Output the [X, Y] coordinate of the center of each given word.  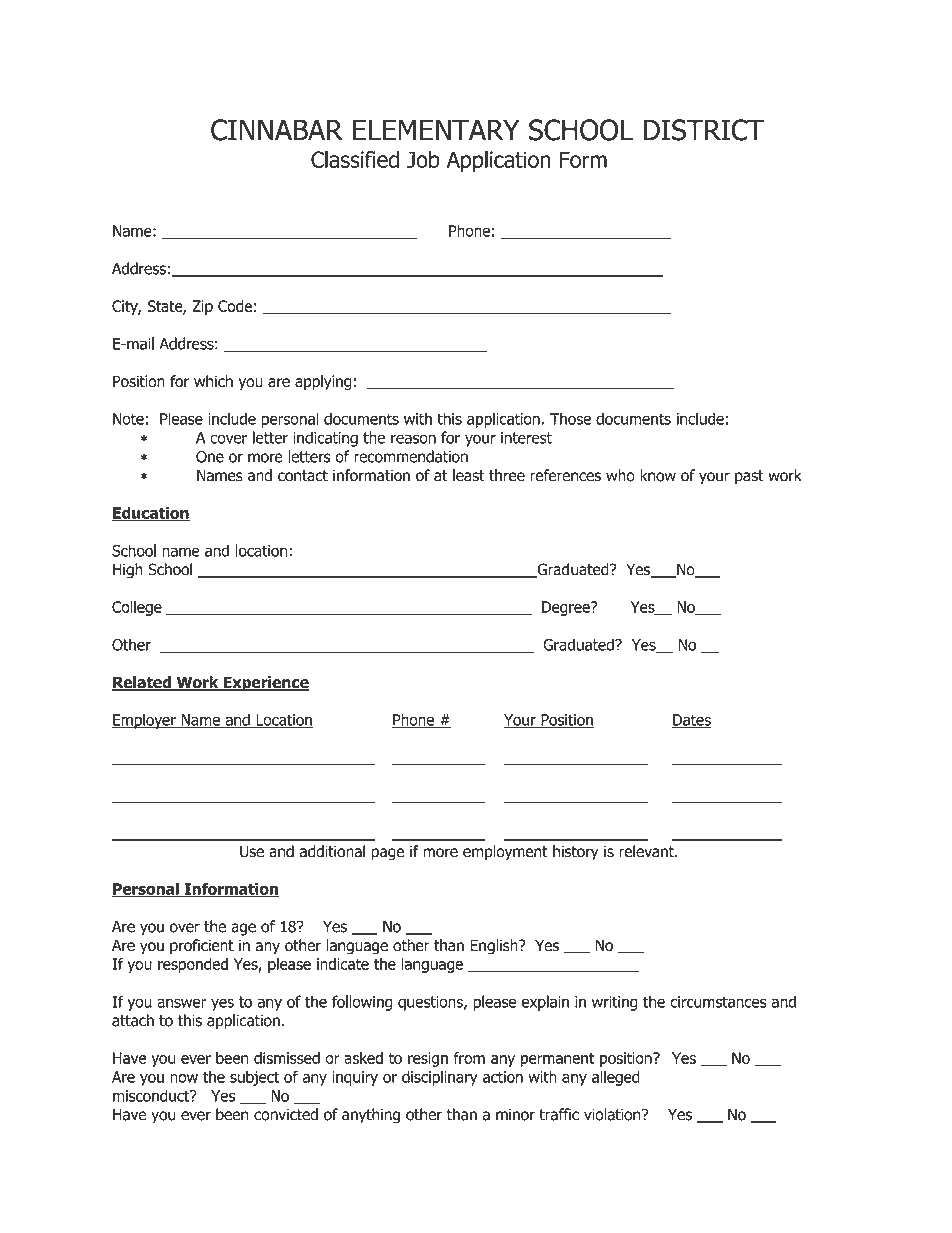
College [137, 608]
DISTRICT [703, 130]
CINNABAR [277, 130]
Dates [692, 721]
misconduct [152, 1095]
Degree [567, 608]
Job [423, 159]
